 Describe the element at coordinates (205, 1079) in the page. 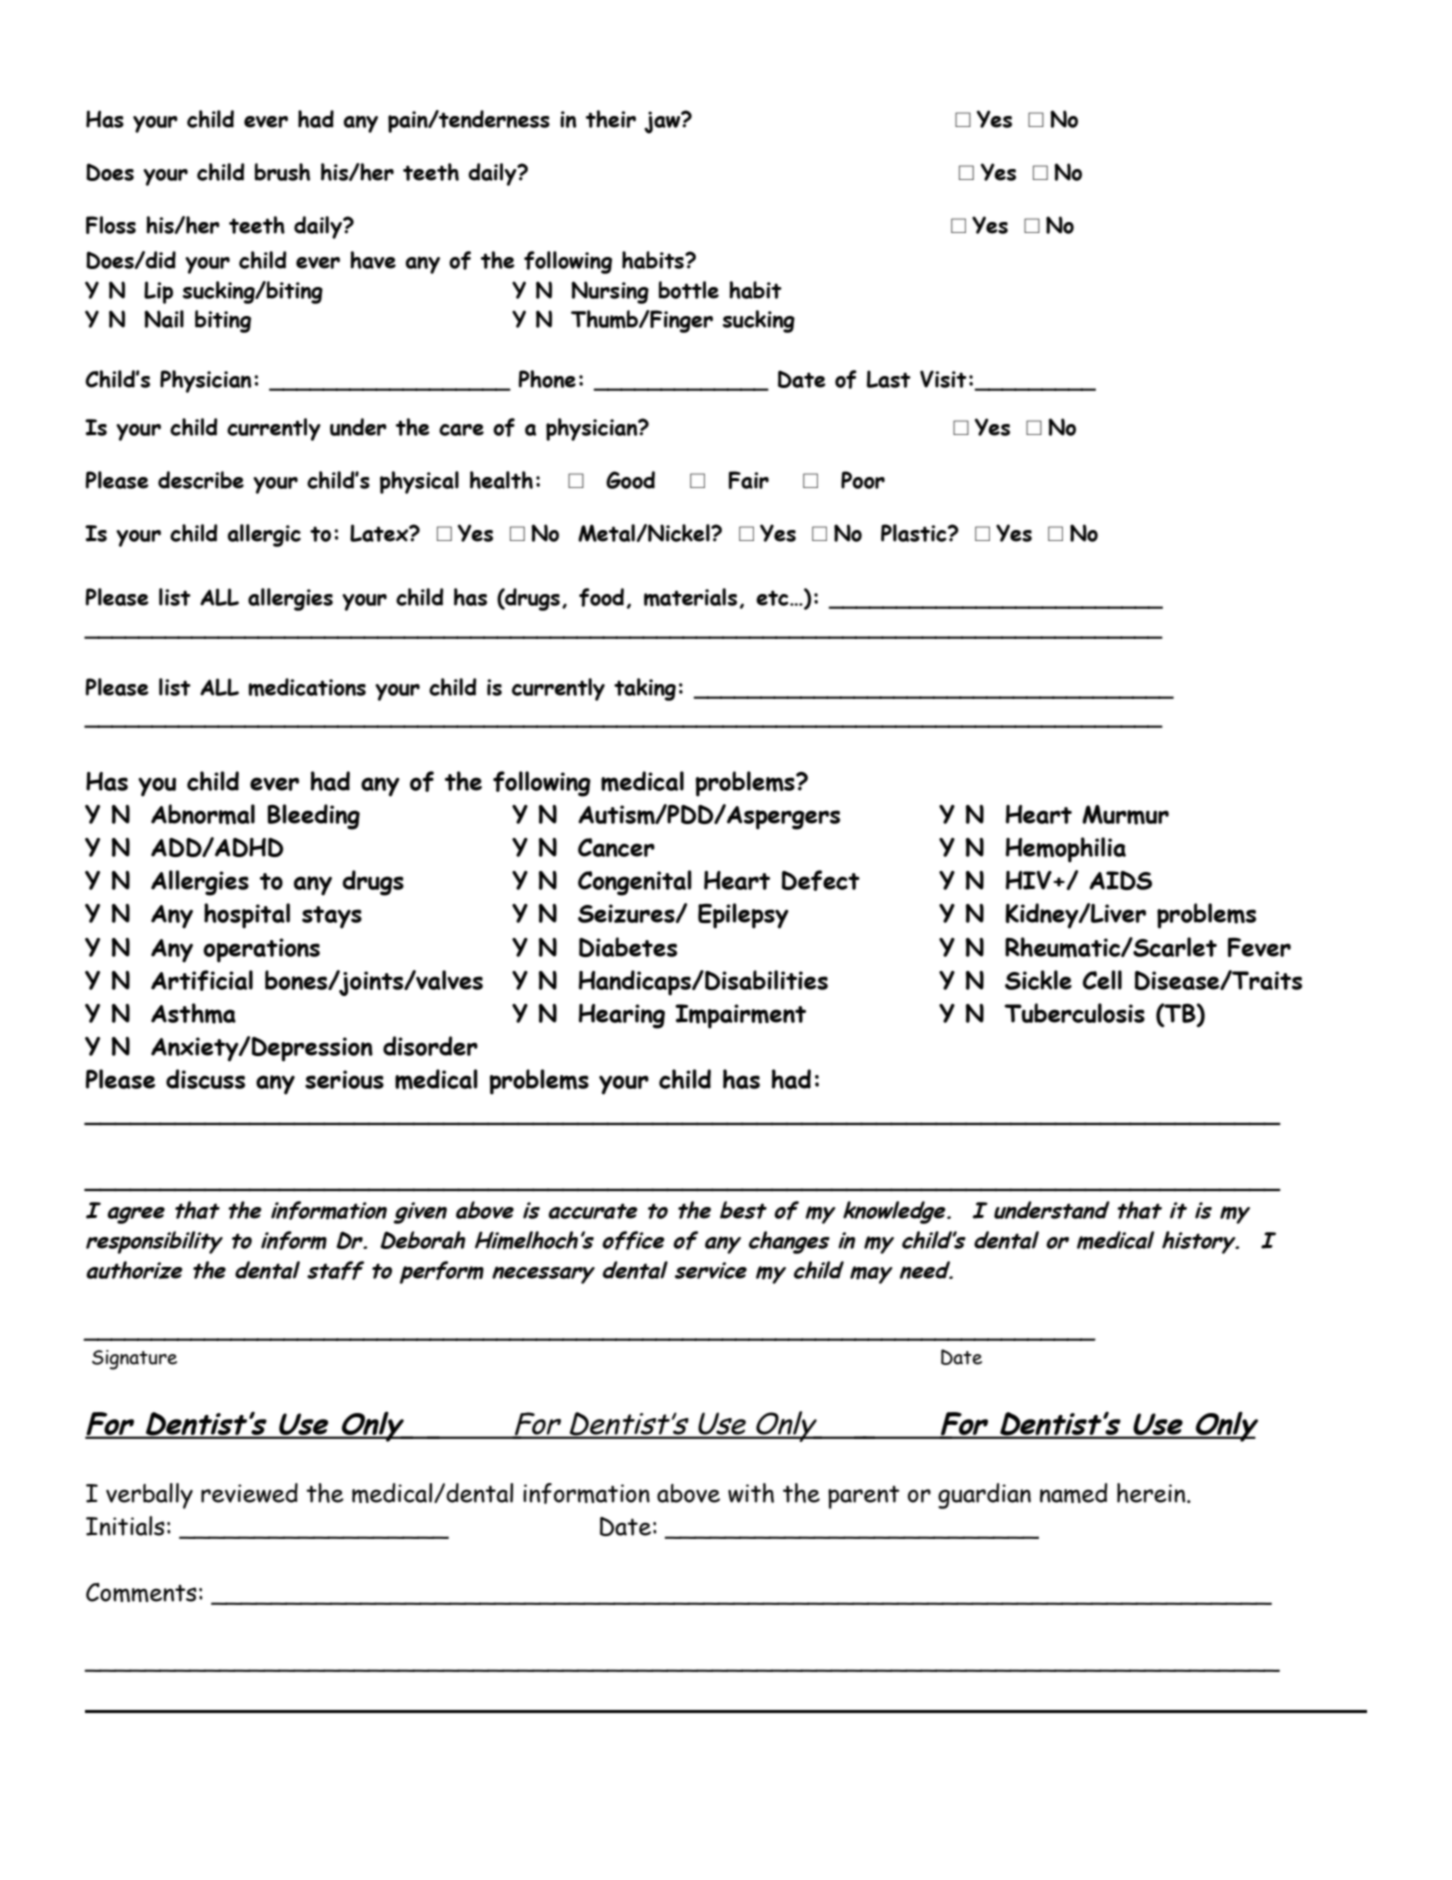

I see `discuss` at that location.
